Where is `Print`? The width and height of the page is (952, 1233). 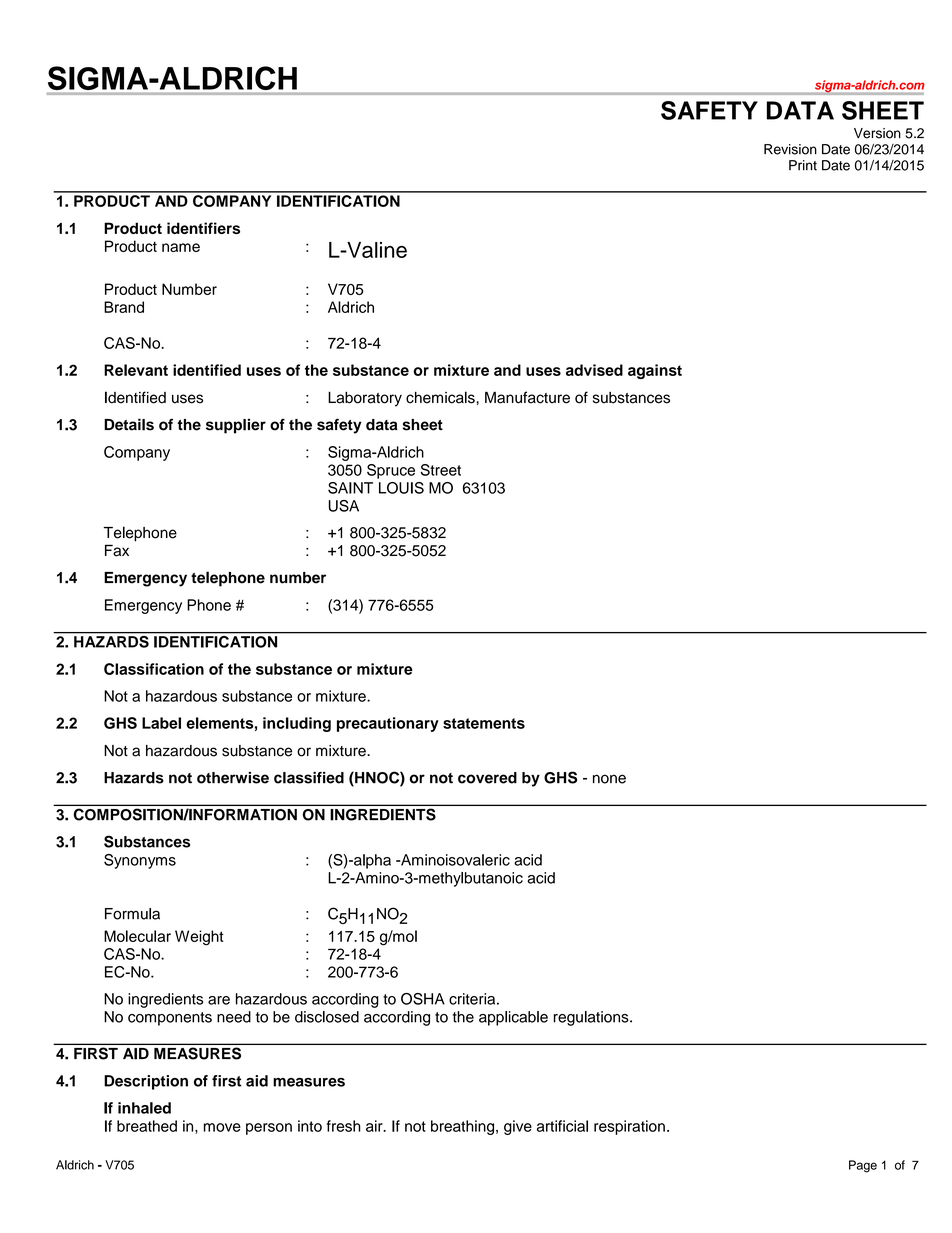
Print is located at coordinates (803, 165).
